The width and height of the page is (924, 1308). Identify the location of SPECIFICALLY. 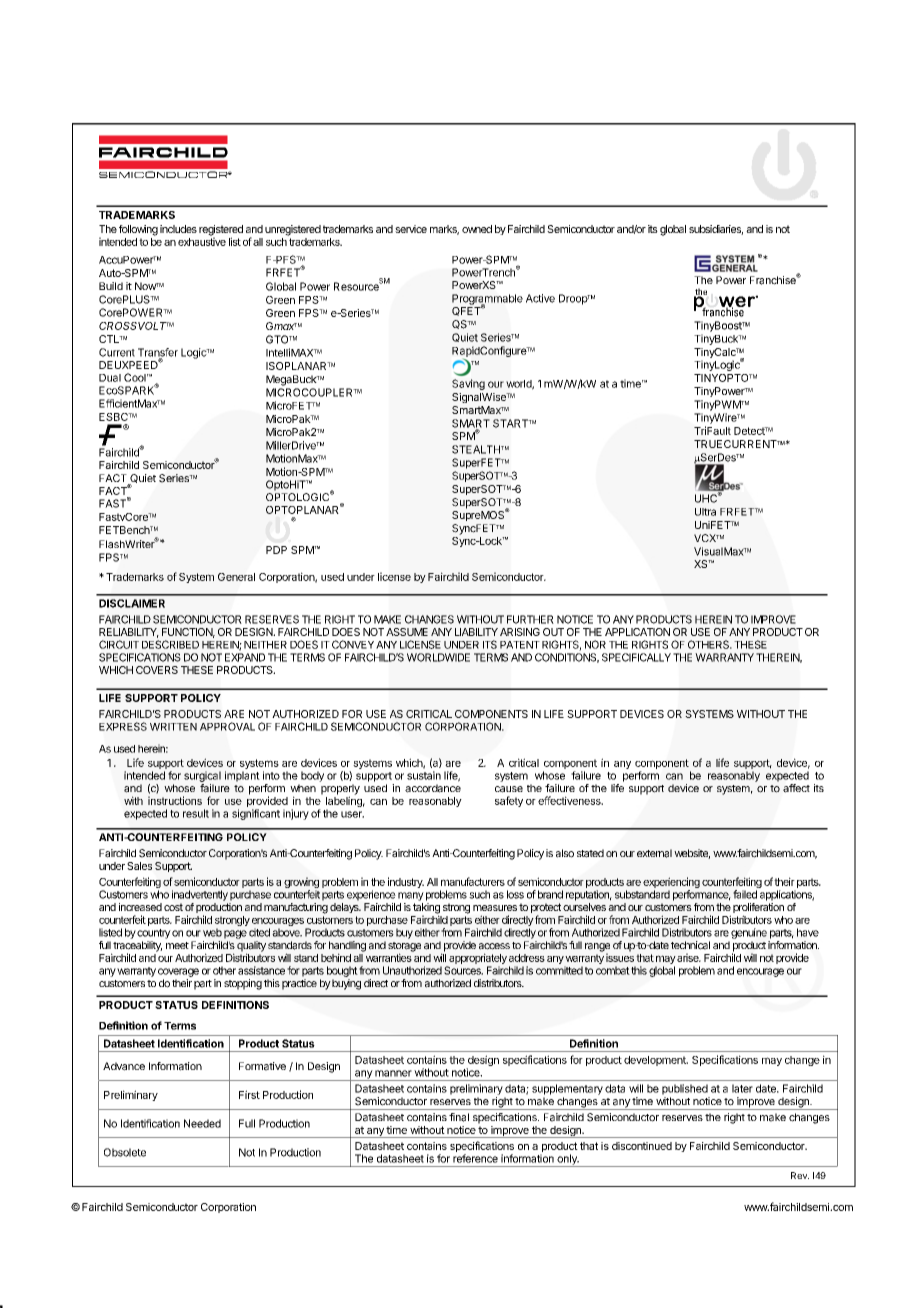
(636, 657).
